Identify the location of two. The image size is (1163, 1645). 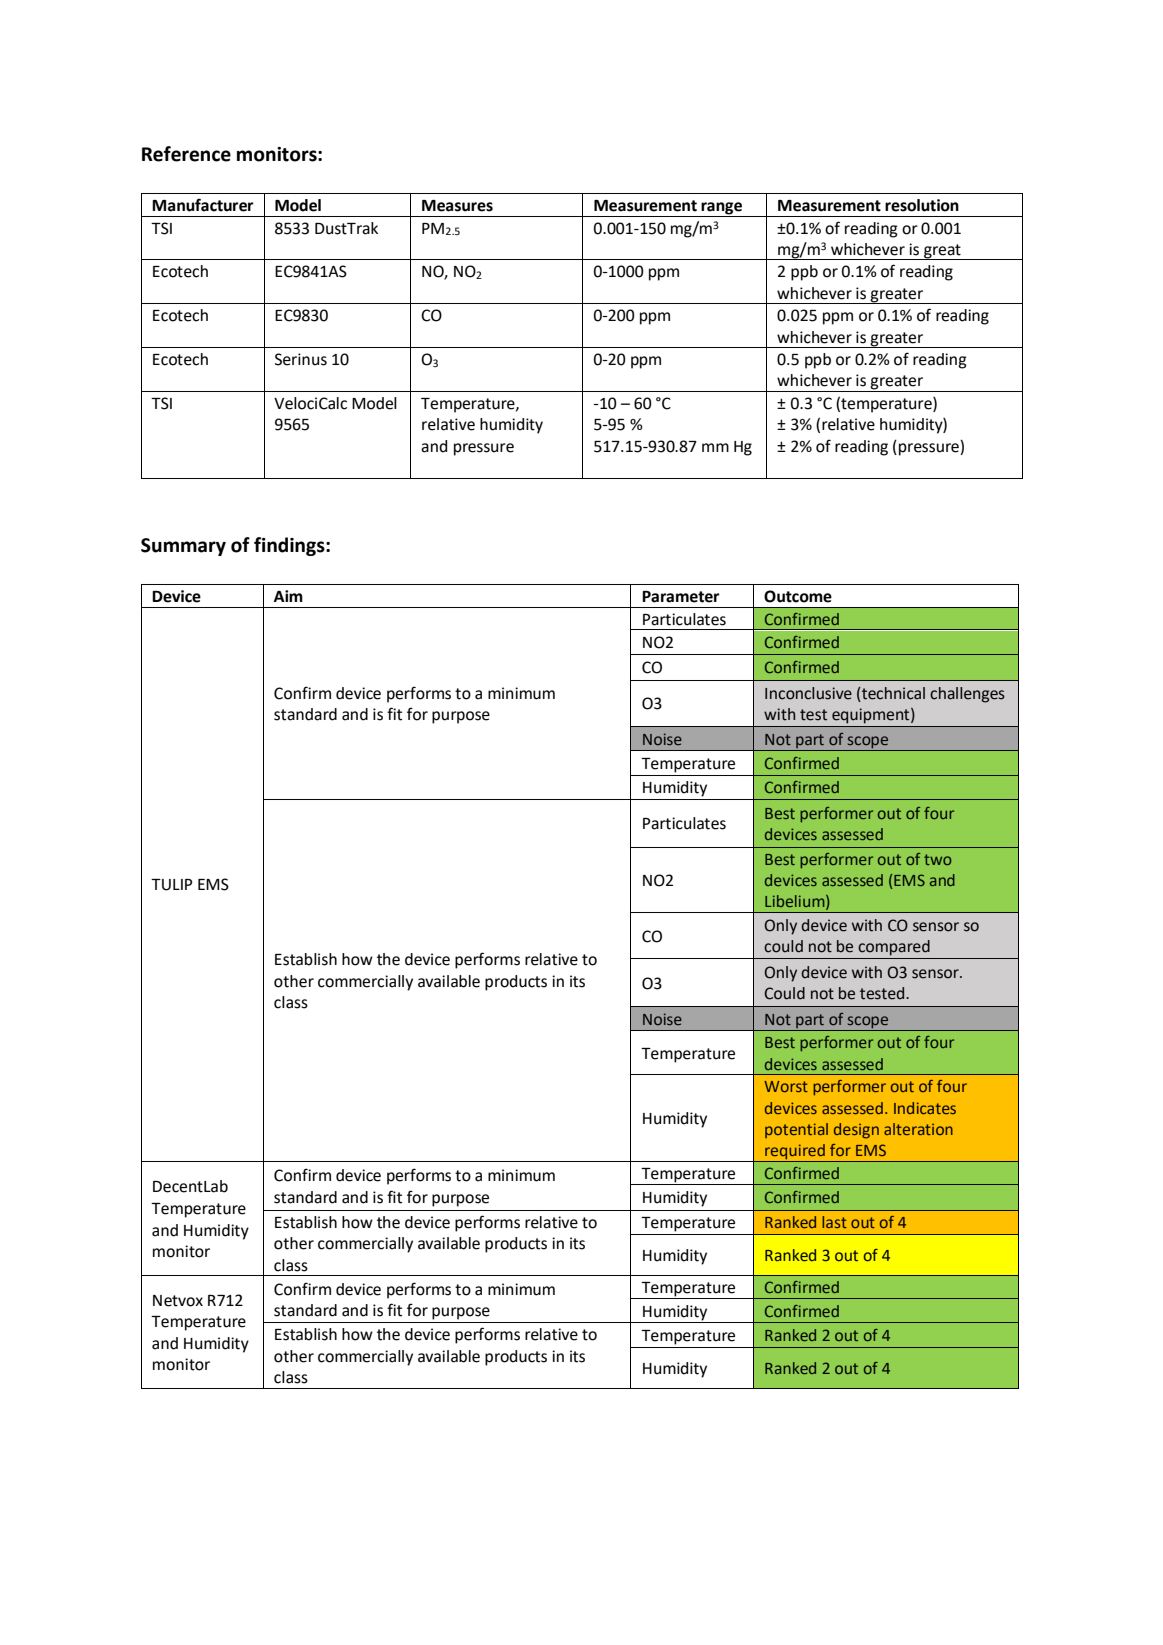
(937, 859).
